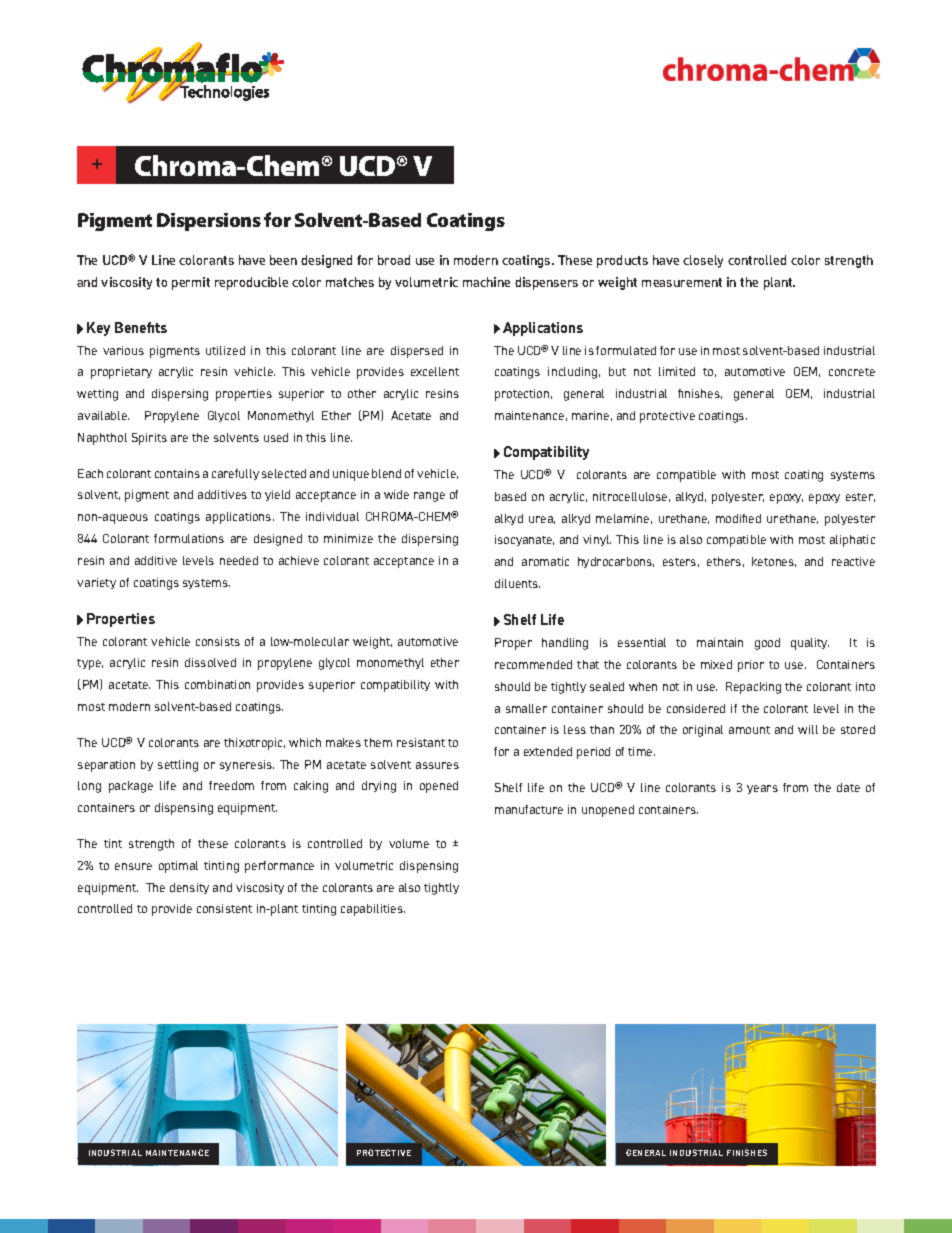  What do you see at coordinates (189, 888) in the document?
I see `density` at bounding box center [189, 888].
